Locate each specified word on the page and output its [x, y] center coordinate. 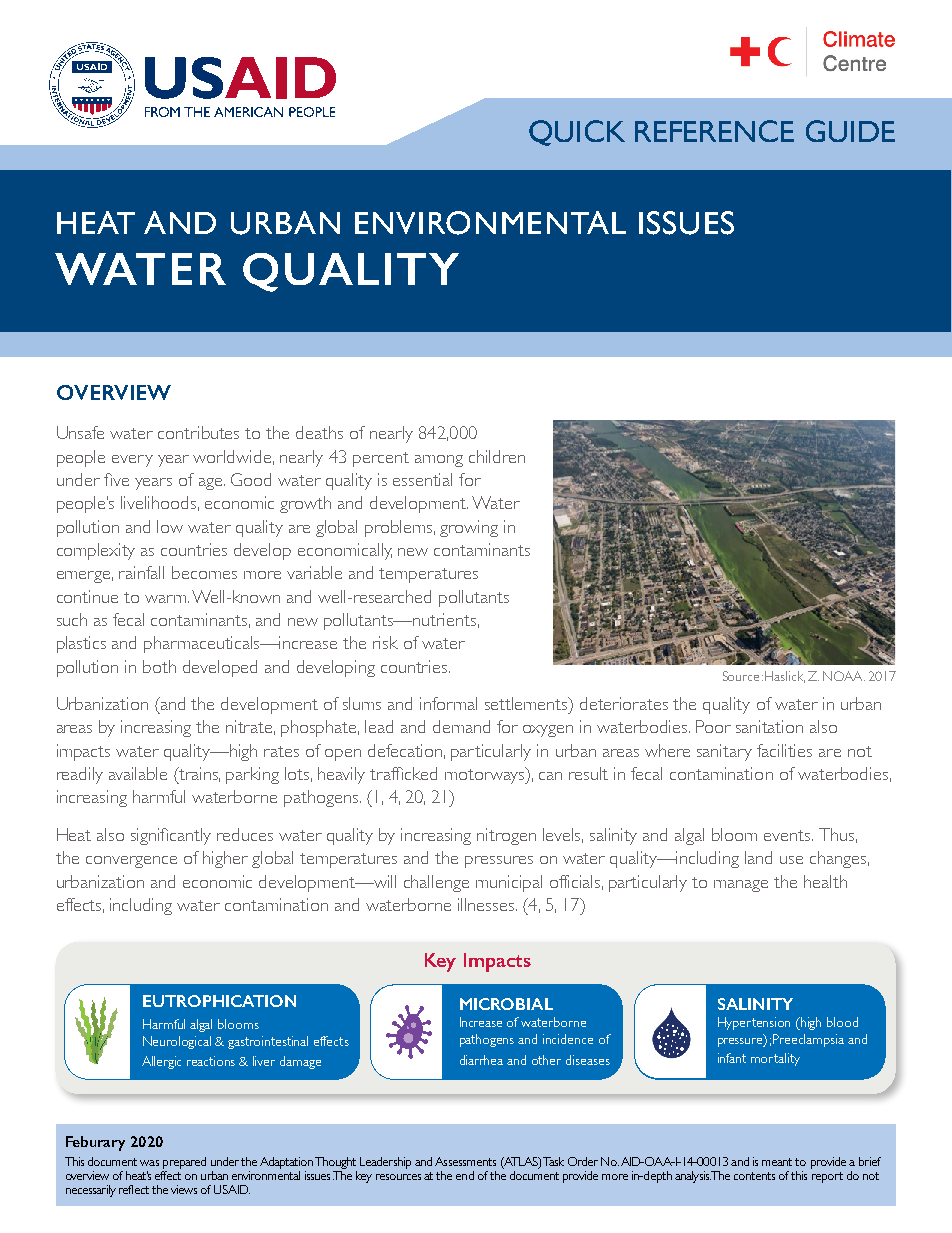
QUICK [577, 133]
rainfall [141, 572]
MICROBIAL [506, 1004]
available [138, 773]
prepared [184, 1163]
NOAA [844, 676]
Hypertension [754, 1023]
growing [469, 528]
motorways [486, 775]
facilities [784, 750]
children [497, 456]
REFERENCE [714, 131]
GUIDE [850, 131]
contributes [198, 432]
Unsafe [80, 432]
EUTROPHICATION [219, 1001]
